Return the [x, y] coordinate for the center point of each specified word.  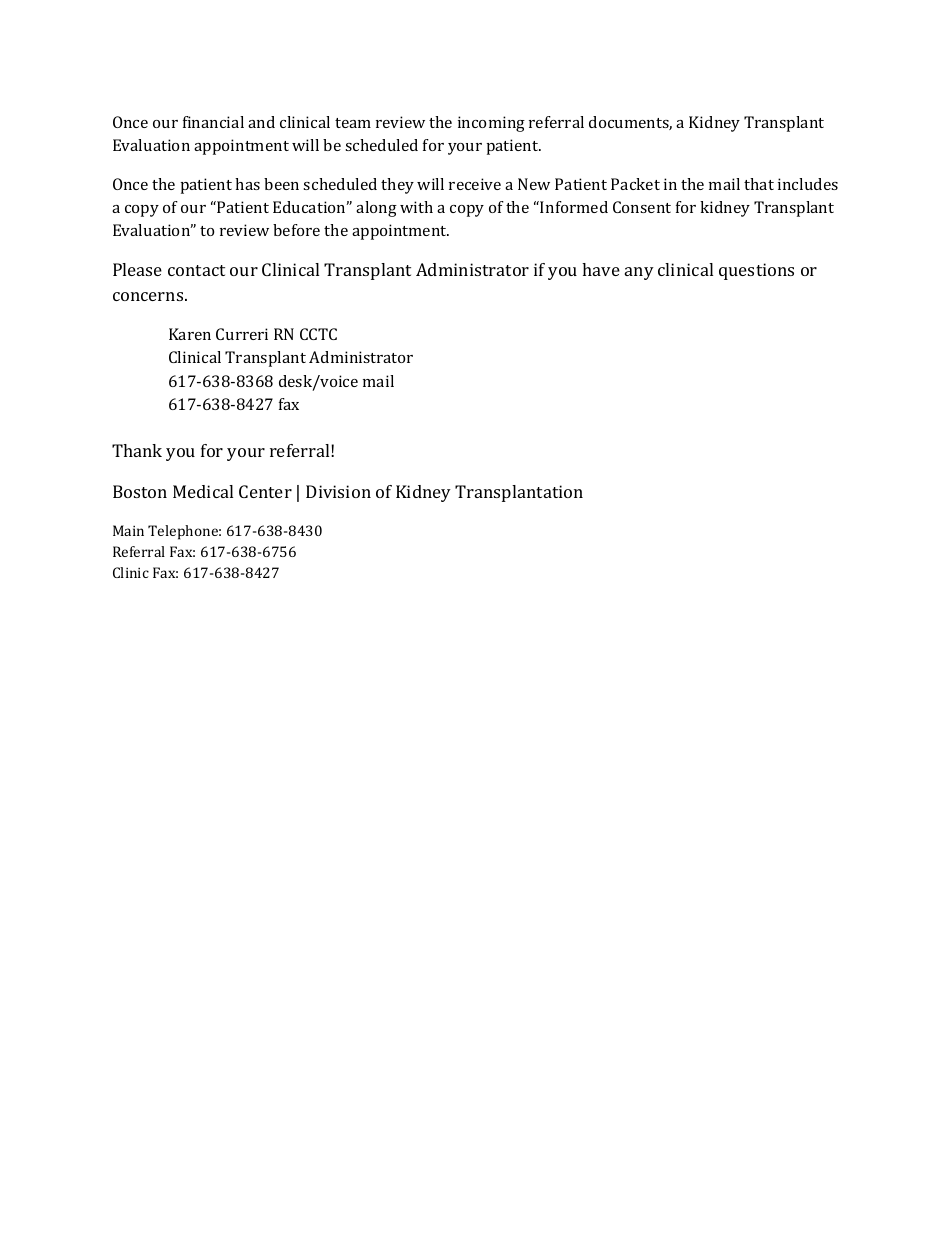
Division [338, 491]
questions [756, 271]
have [601, 269]
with [416, 207]
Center [265, 491]
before [296, 230]
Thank [137, 450]
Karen [190, 334]
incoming [491, 124]
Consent [642, 207]
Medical [203, 491]
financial [213, 122]
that [759, 184]
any [639, 273]
